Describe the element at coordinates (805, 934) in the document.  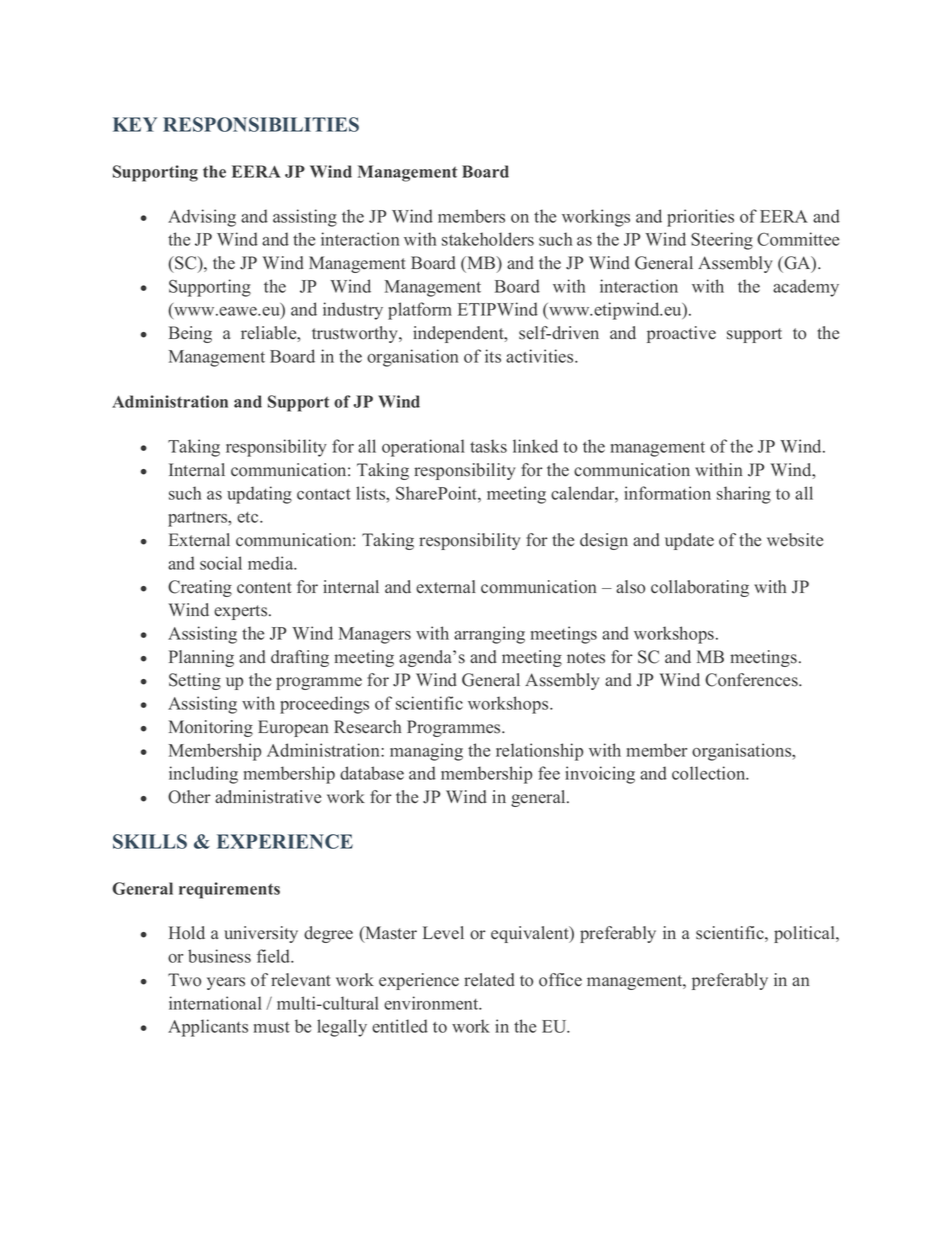
I see `political` at that location.
